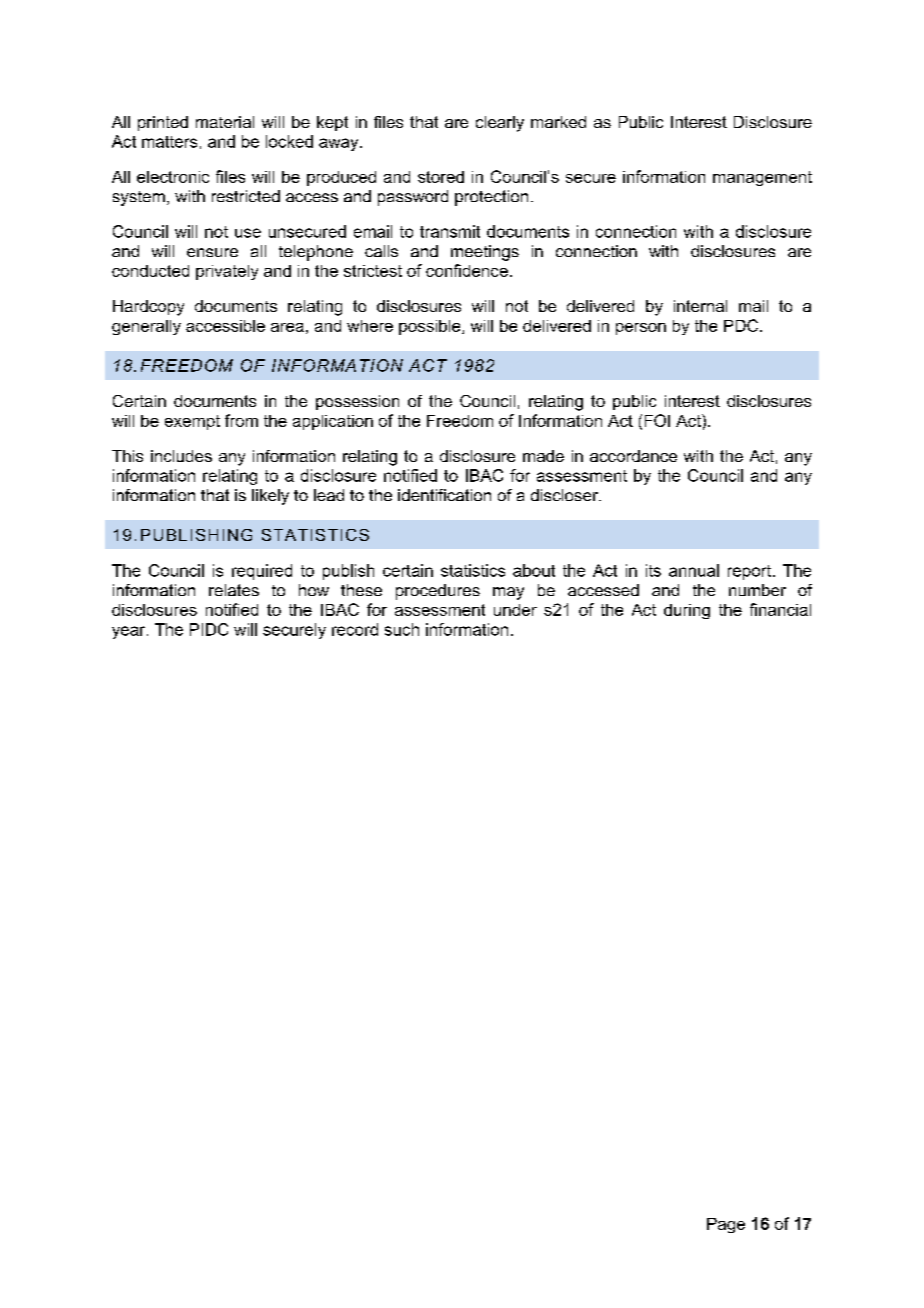  I want to click on stored, so click(441, 177).
